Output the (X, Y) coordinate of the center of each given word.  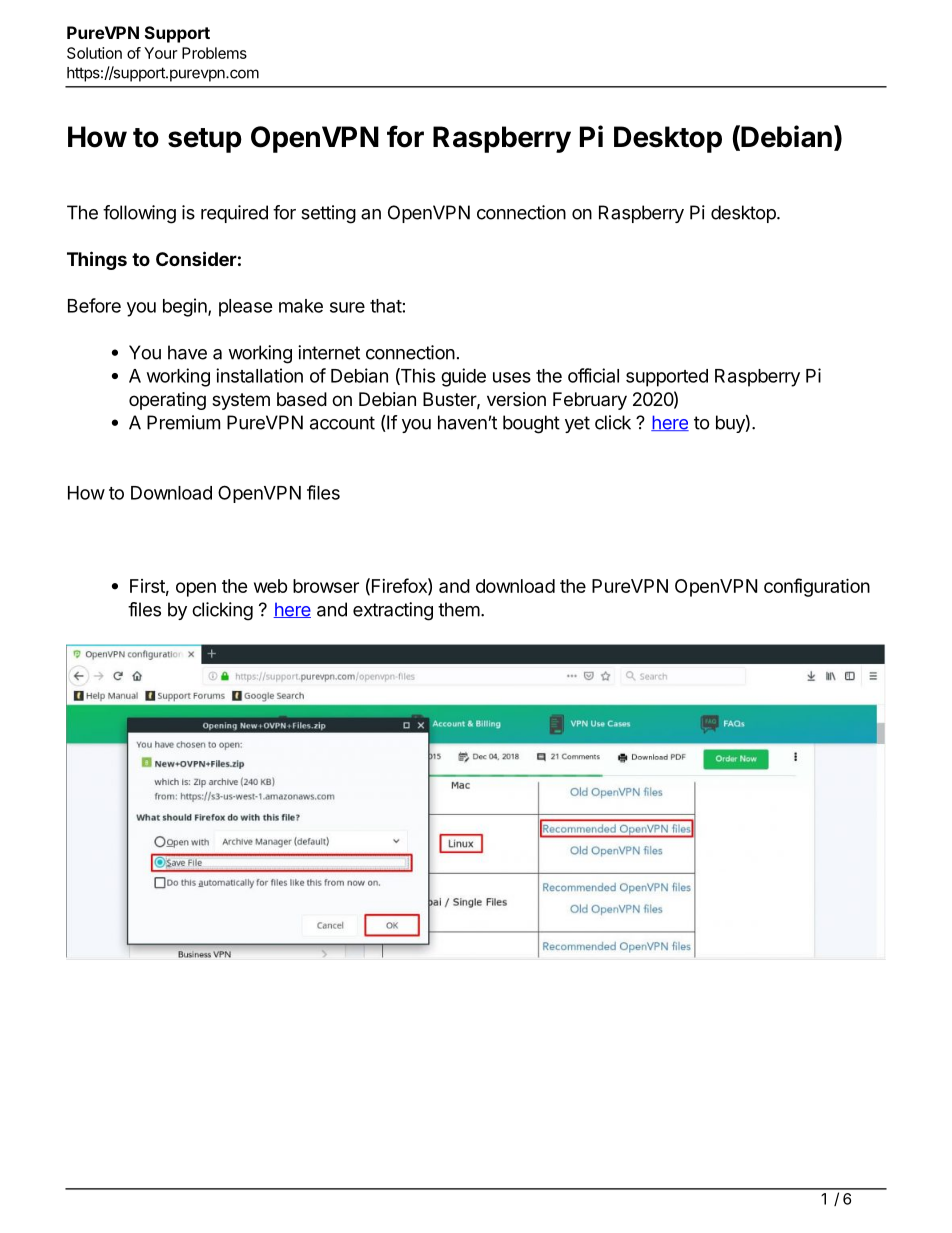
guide (463, 377)
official (593, 375)
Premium (183, 422)
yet (577, 424)
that (386, 306)
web (271, 586)
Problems (214, 53)
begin (186, 307)
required (234, 214)
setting (328, 214)
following (139, 214)
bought (531, 424)
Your (161, 53)
